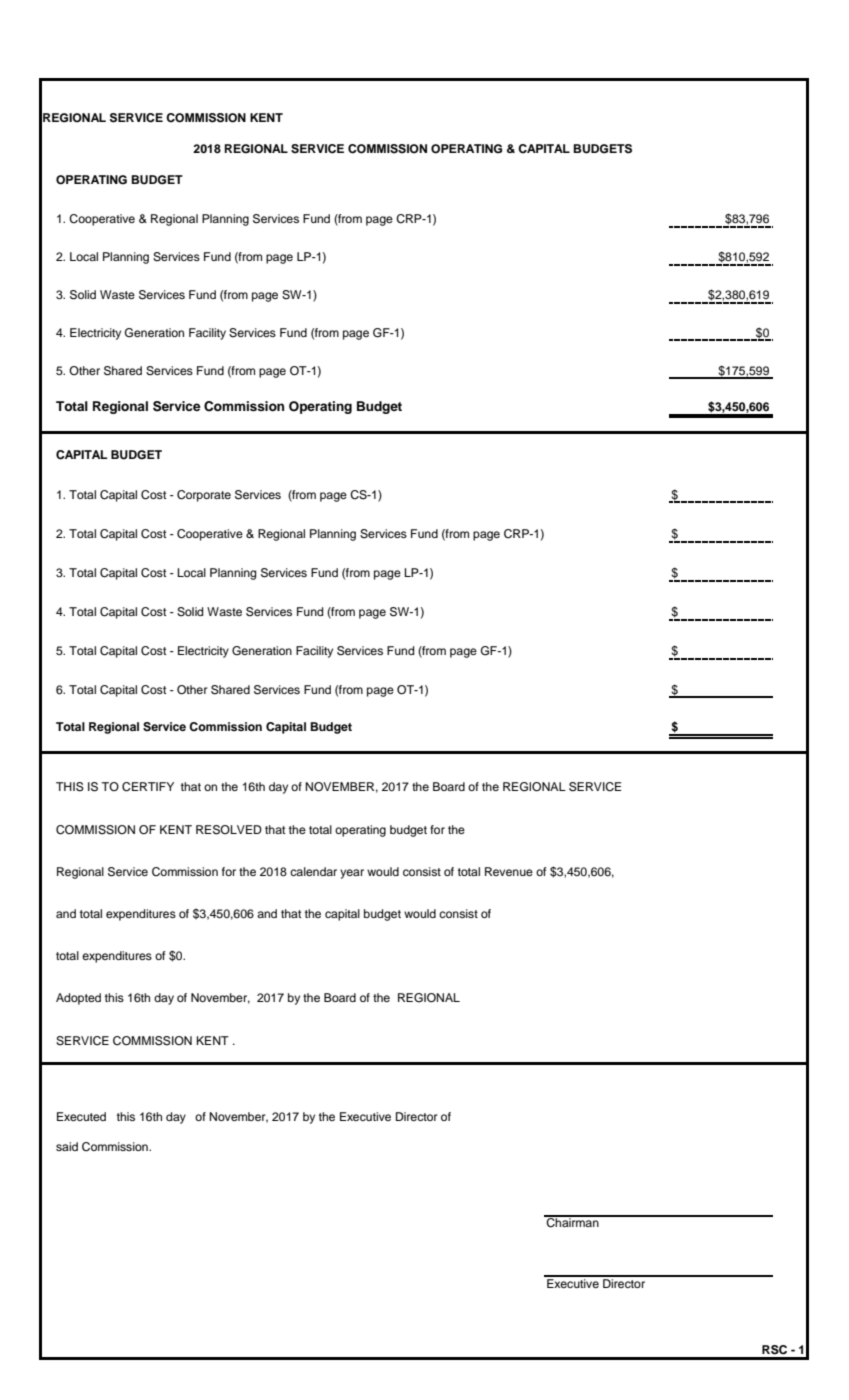 The image size is (849, 1400). I want to click on Corporate, so click(204, 496).
